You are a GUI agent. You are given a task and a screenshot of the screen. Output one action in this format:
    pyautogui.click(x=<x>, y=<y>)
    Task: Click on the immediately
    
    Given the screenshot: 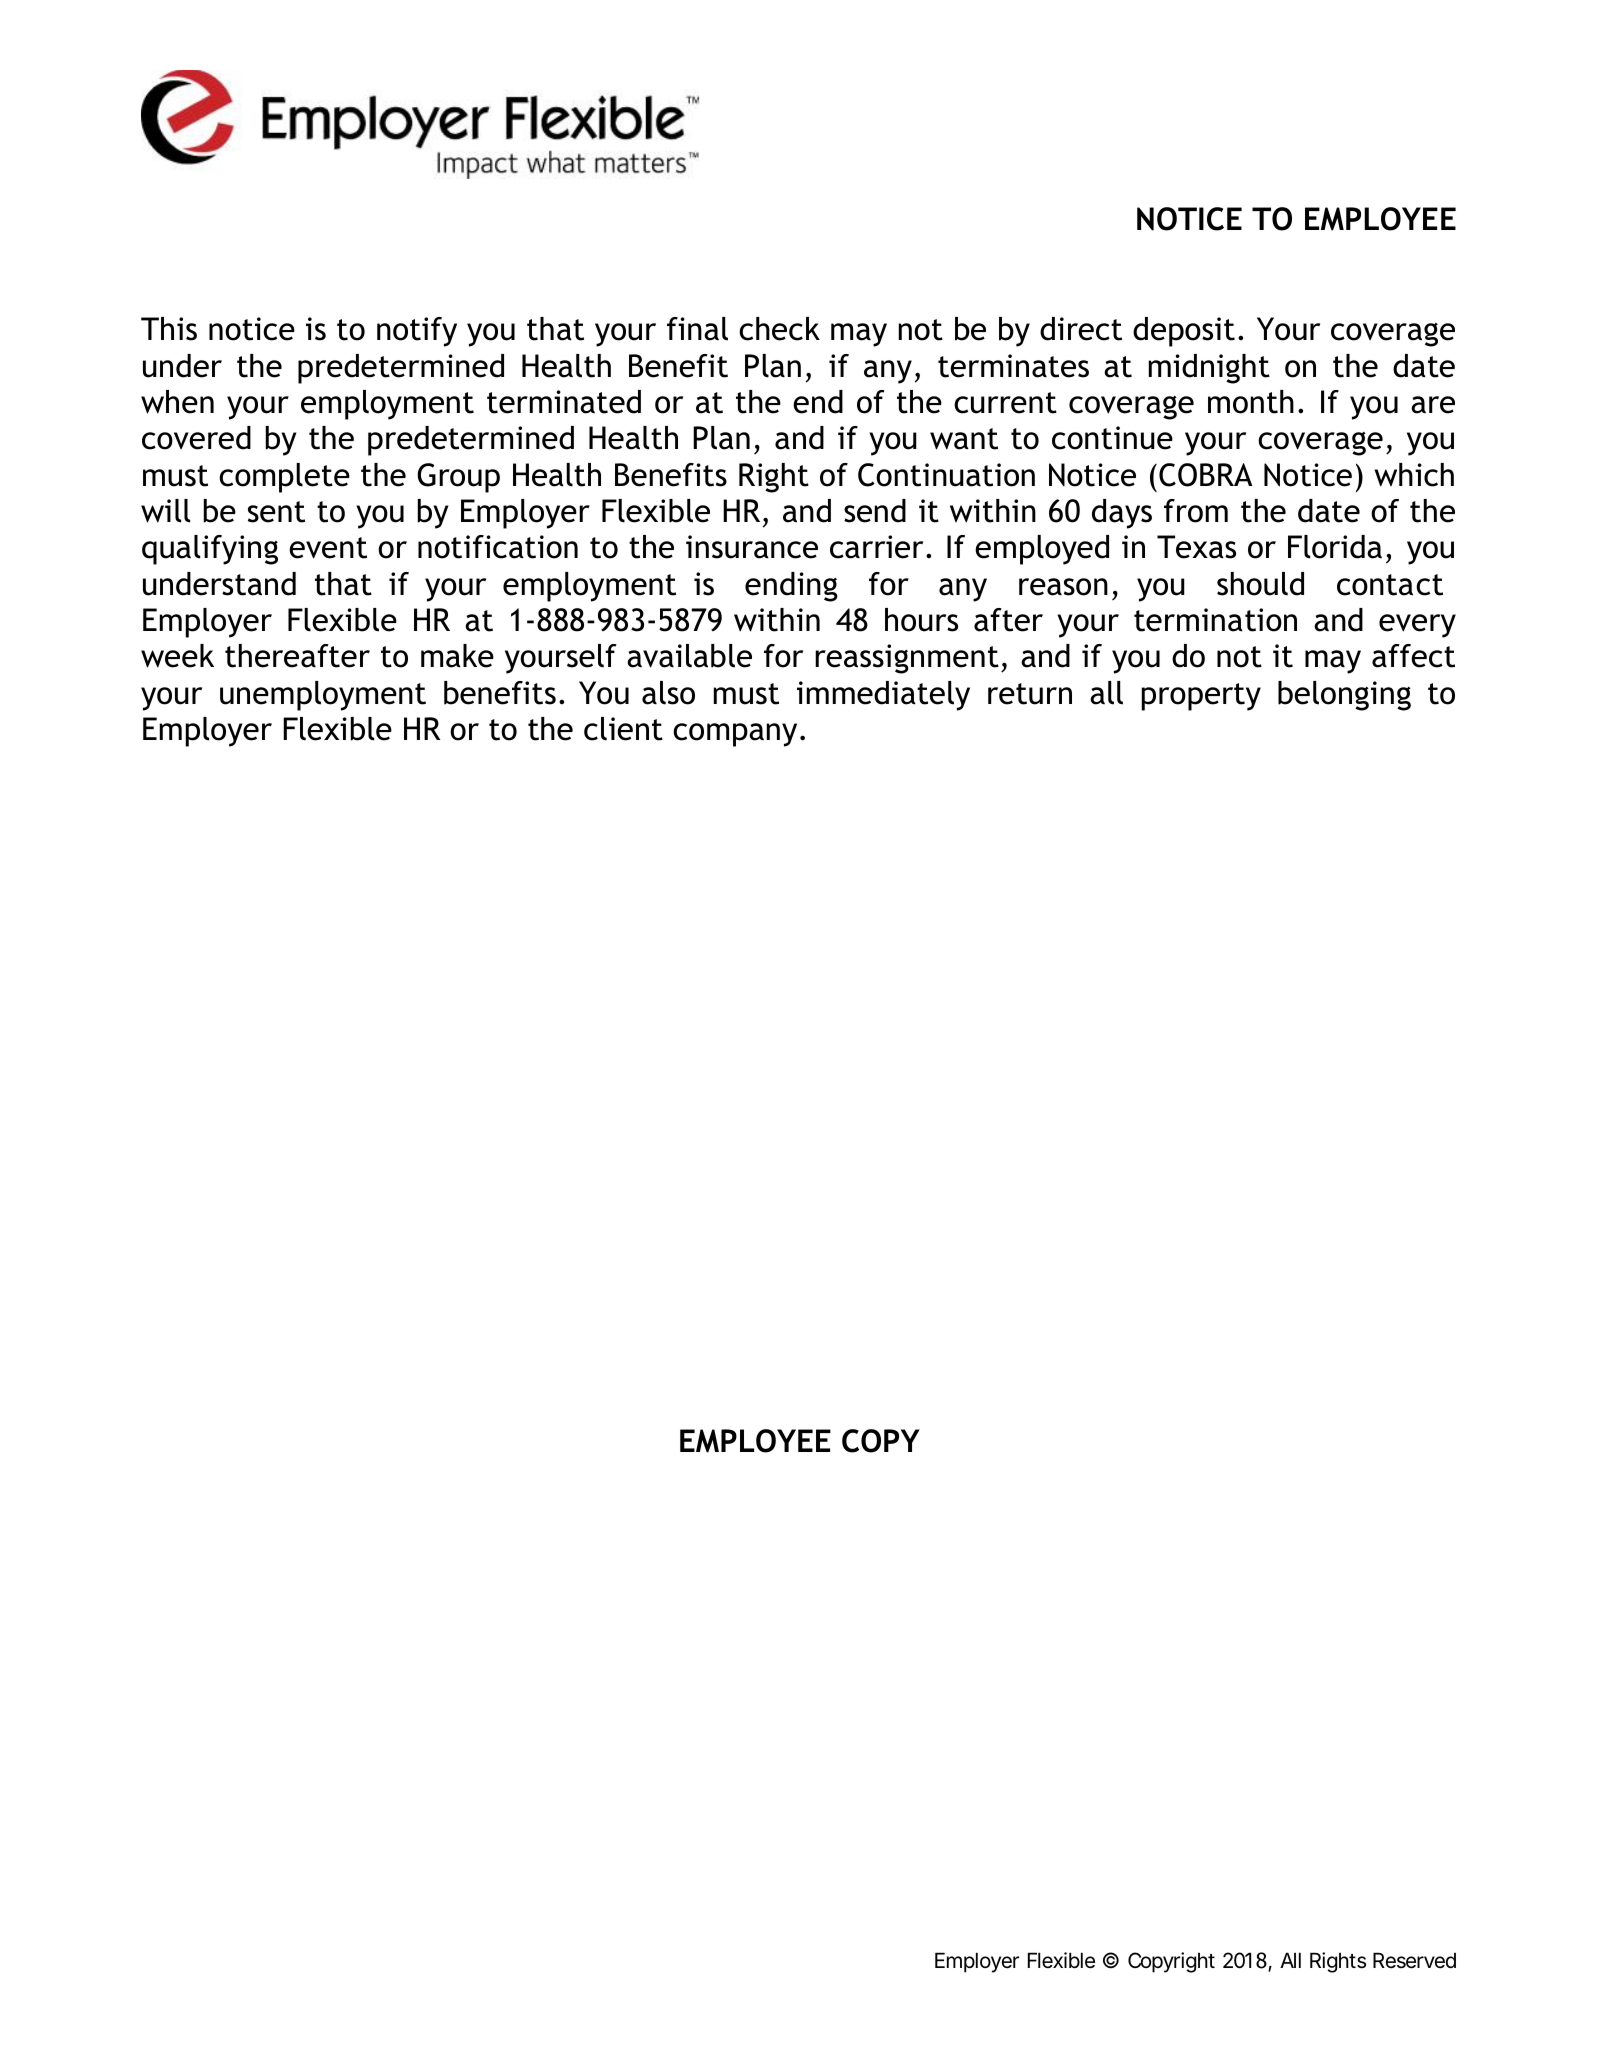 What is the action you would take?
    pyautogui.click(x=883, y=696)
